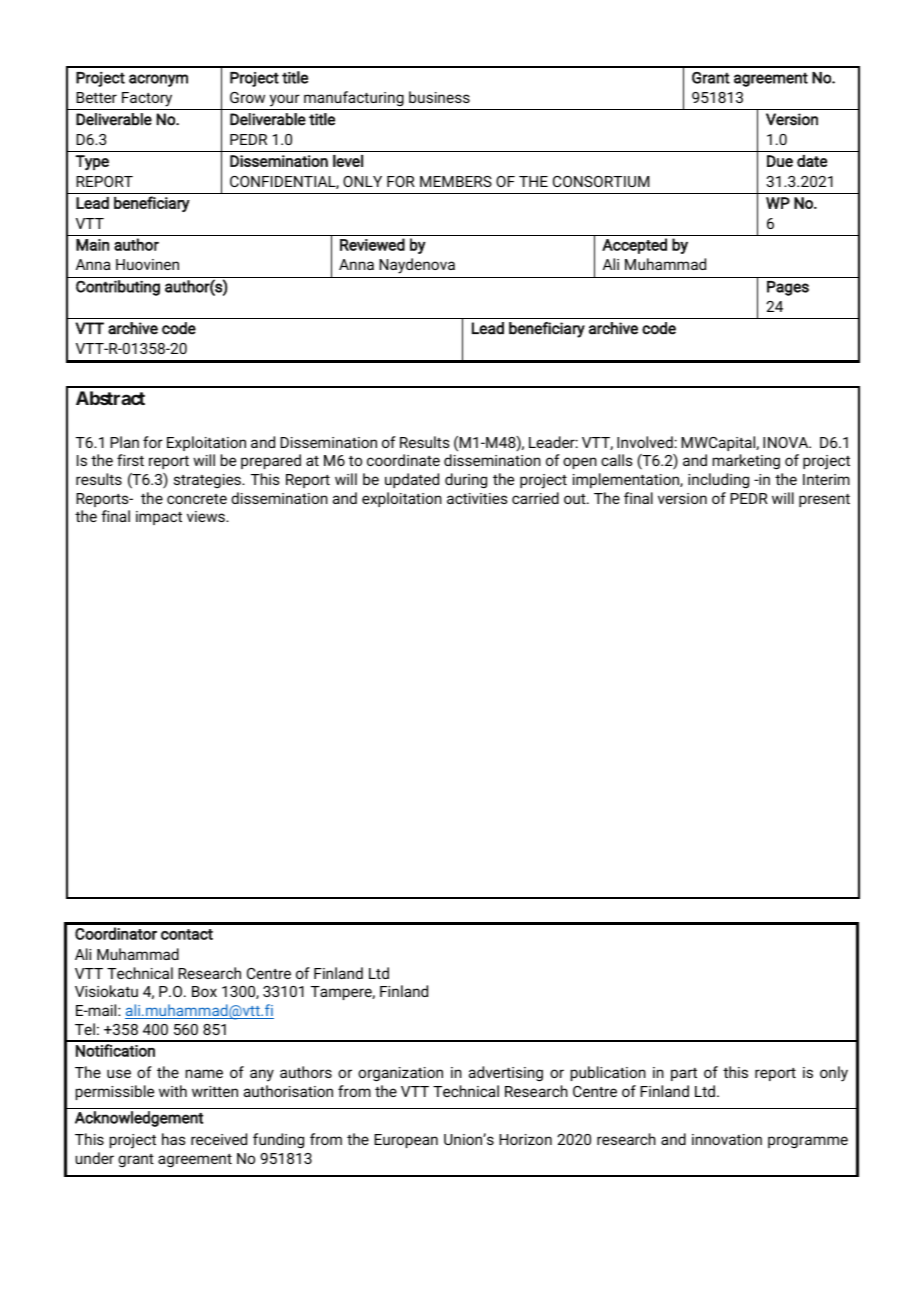  I want to click on Pages, so click(788, 288).
